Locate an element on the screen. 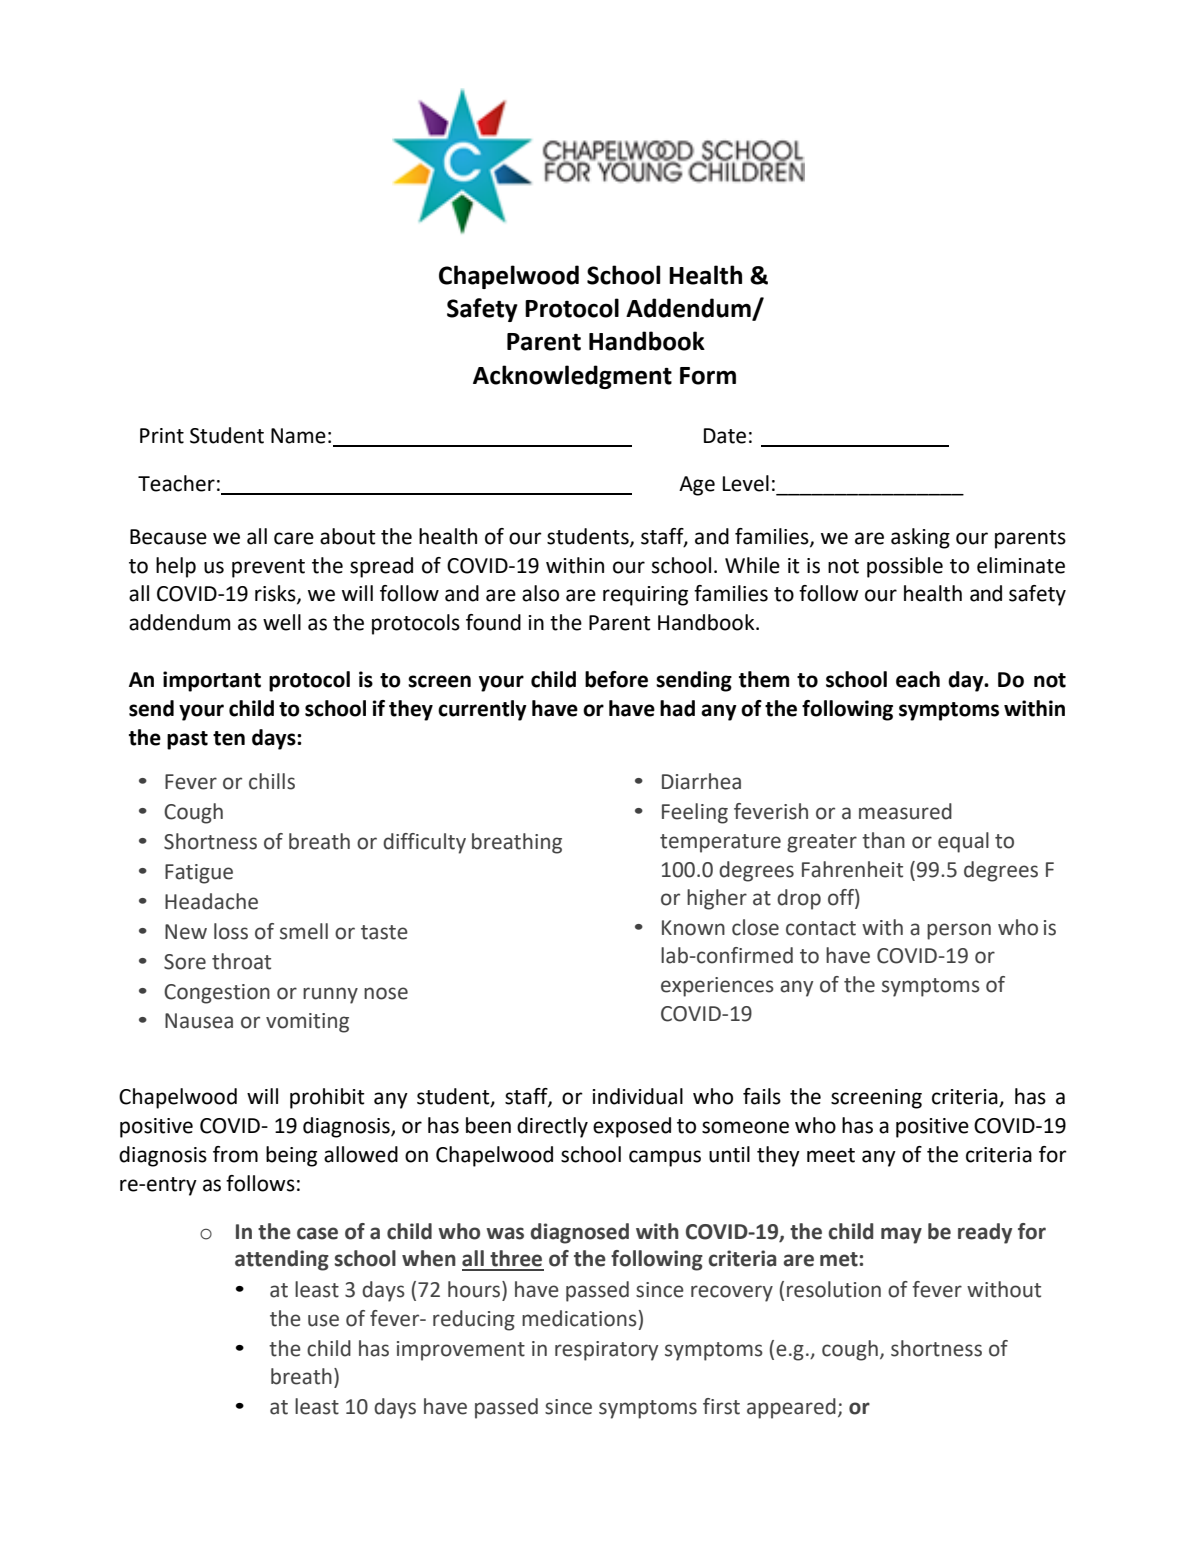 This screenshot has width=1197, height=1550. Date is located at coordinates (725, 436).
